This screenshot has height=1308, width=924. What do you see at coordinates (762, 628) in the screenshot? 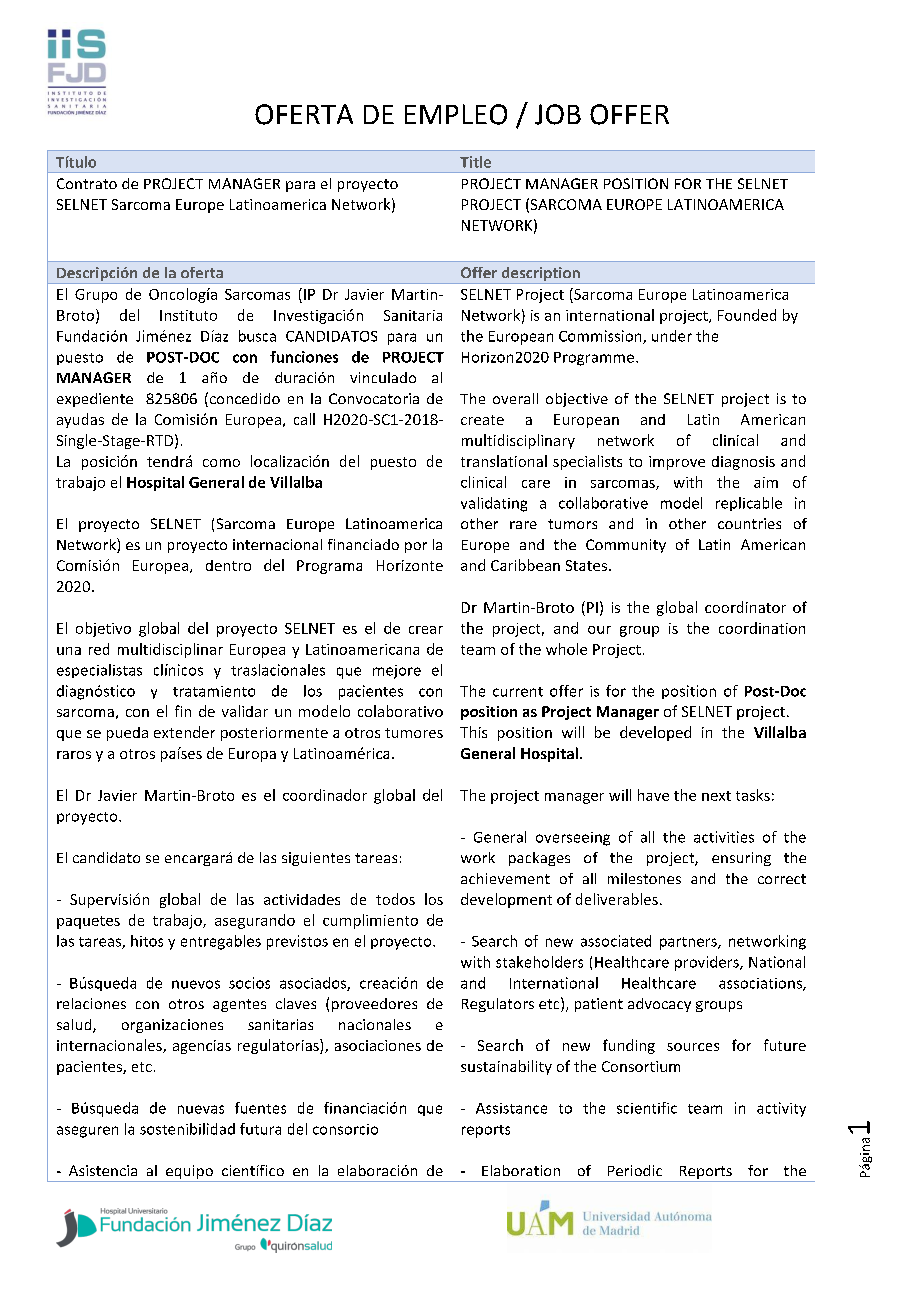
I see `coordination` at bounding box center [762, 628].
